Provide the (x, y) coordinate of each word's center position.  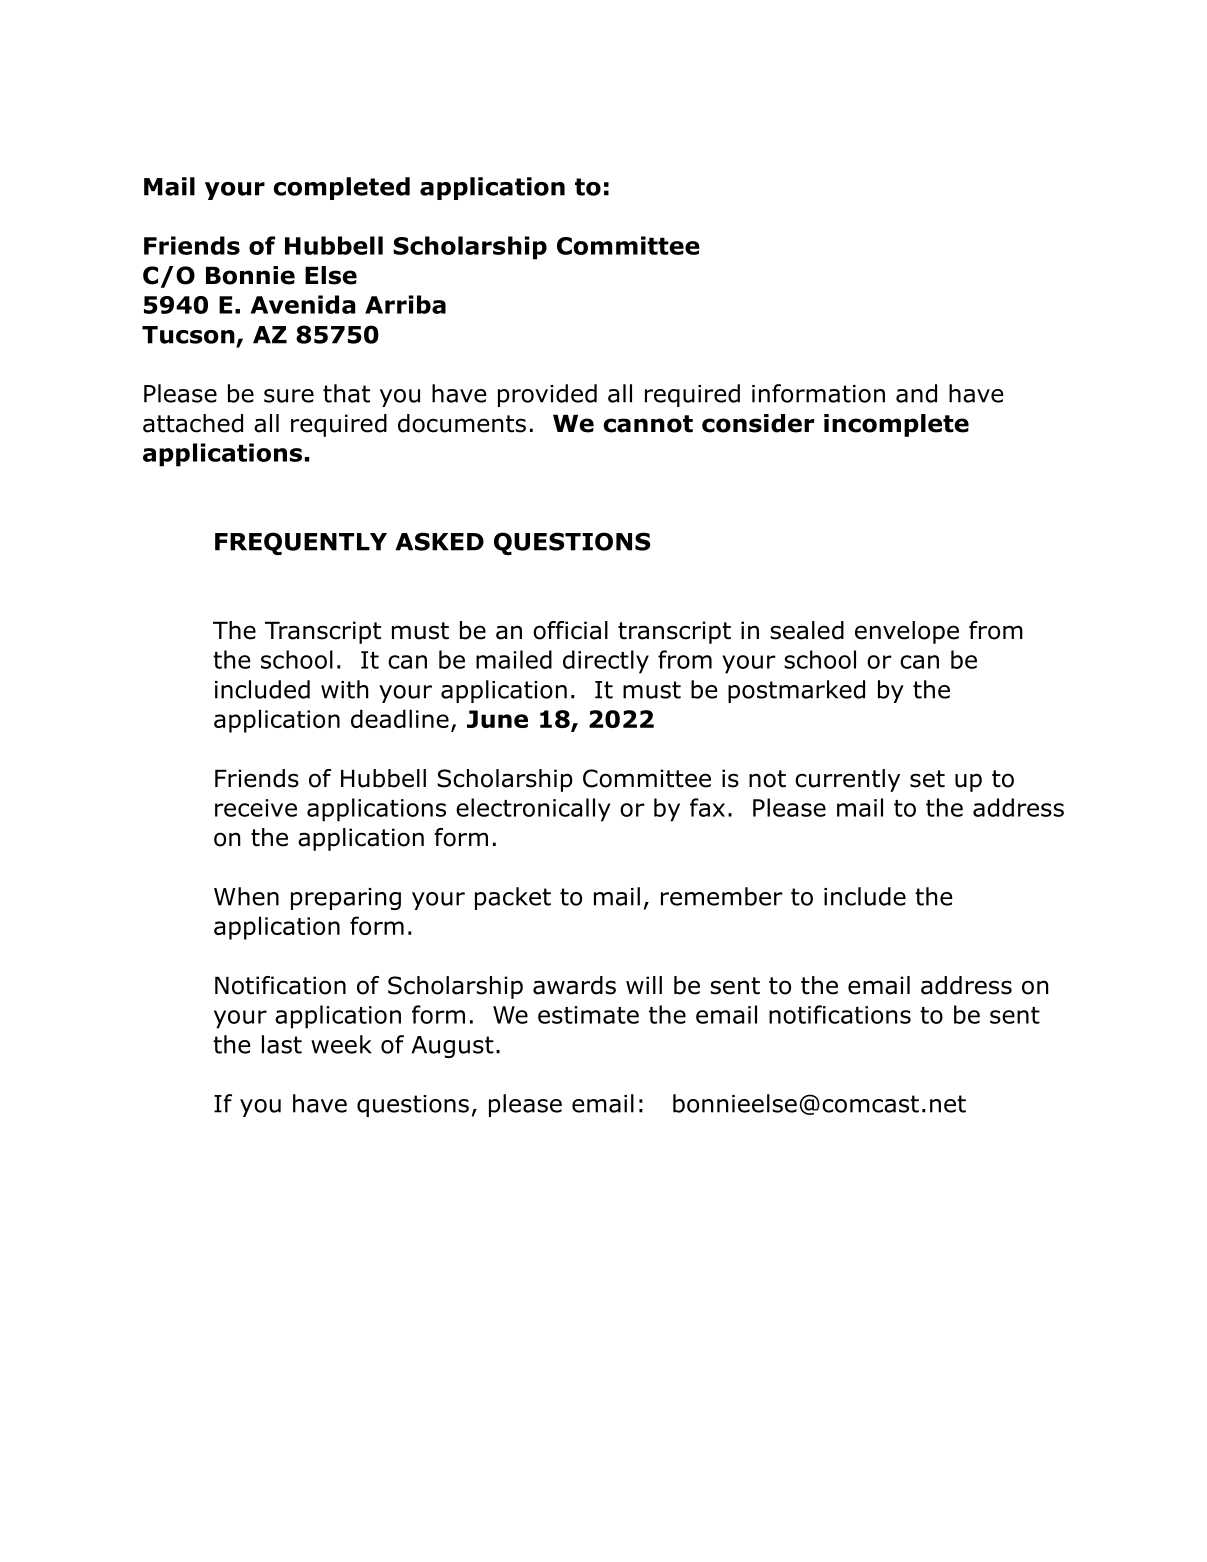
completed (341, 188)
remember (721, 896)
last (282, 1044)
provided (547, 395)
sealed (807, 630)
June (497, 719)
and (916, 393)
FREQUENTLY (301, 543)
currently (847, 780)
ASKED (439, 541)
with (344, 689)
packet (513, 898)
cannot (648, 424)
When (246, 896)
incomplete (896, 425)
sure (289, 396)
